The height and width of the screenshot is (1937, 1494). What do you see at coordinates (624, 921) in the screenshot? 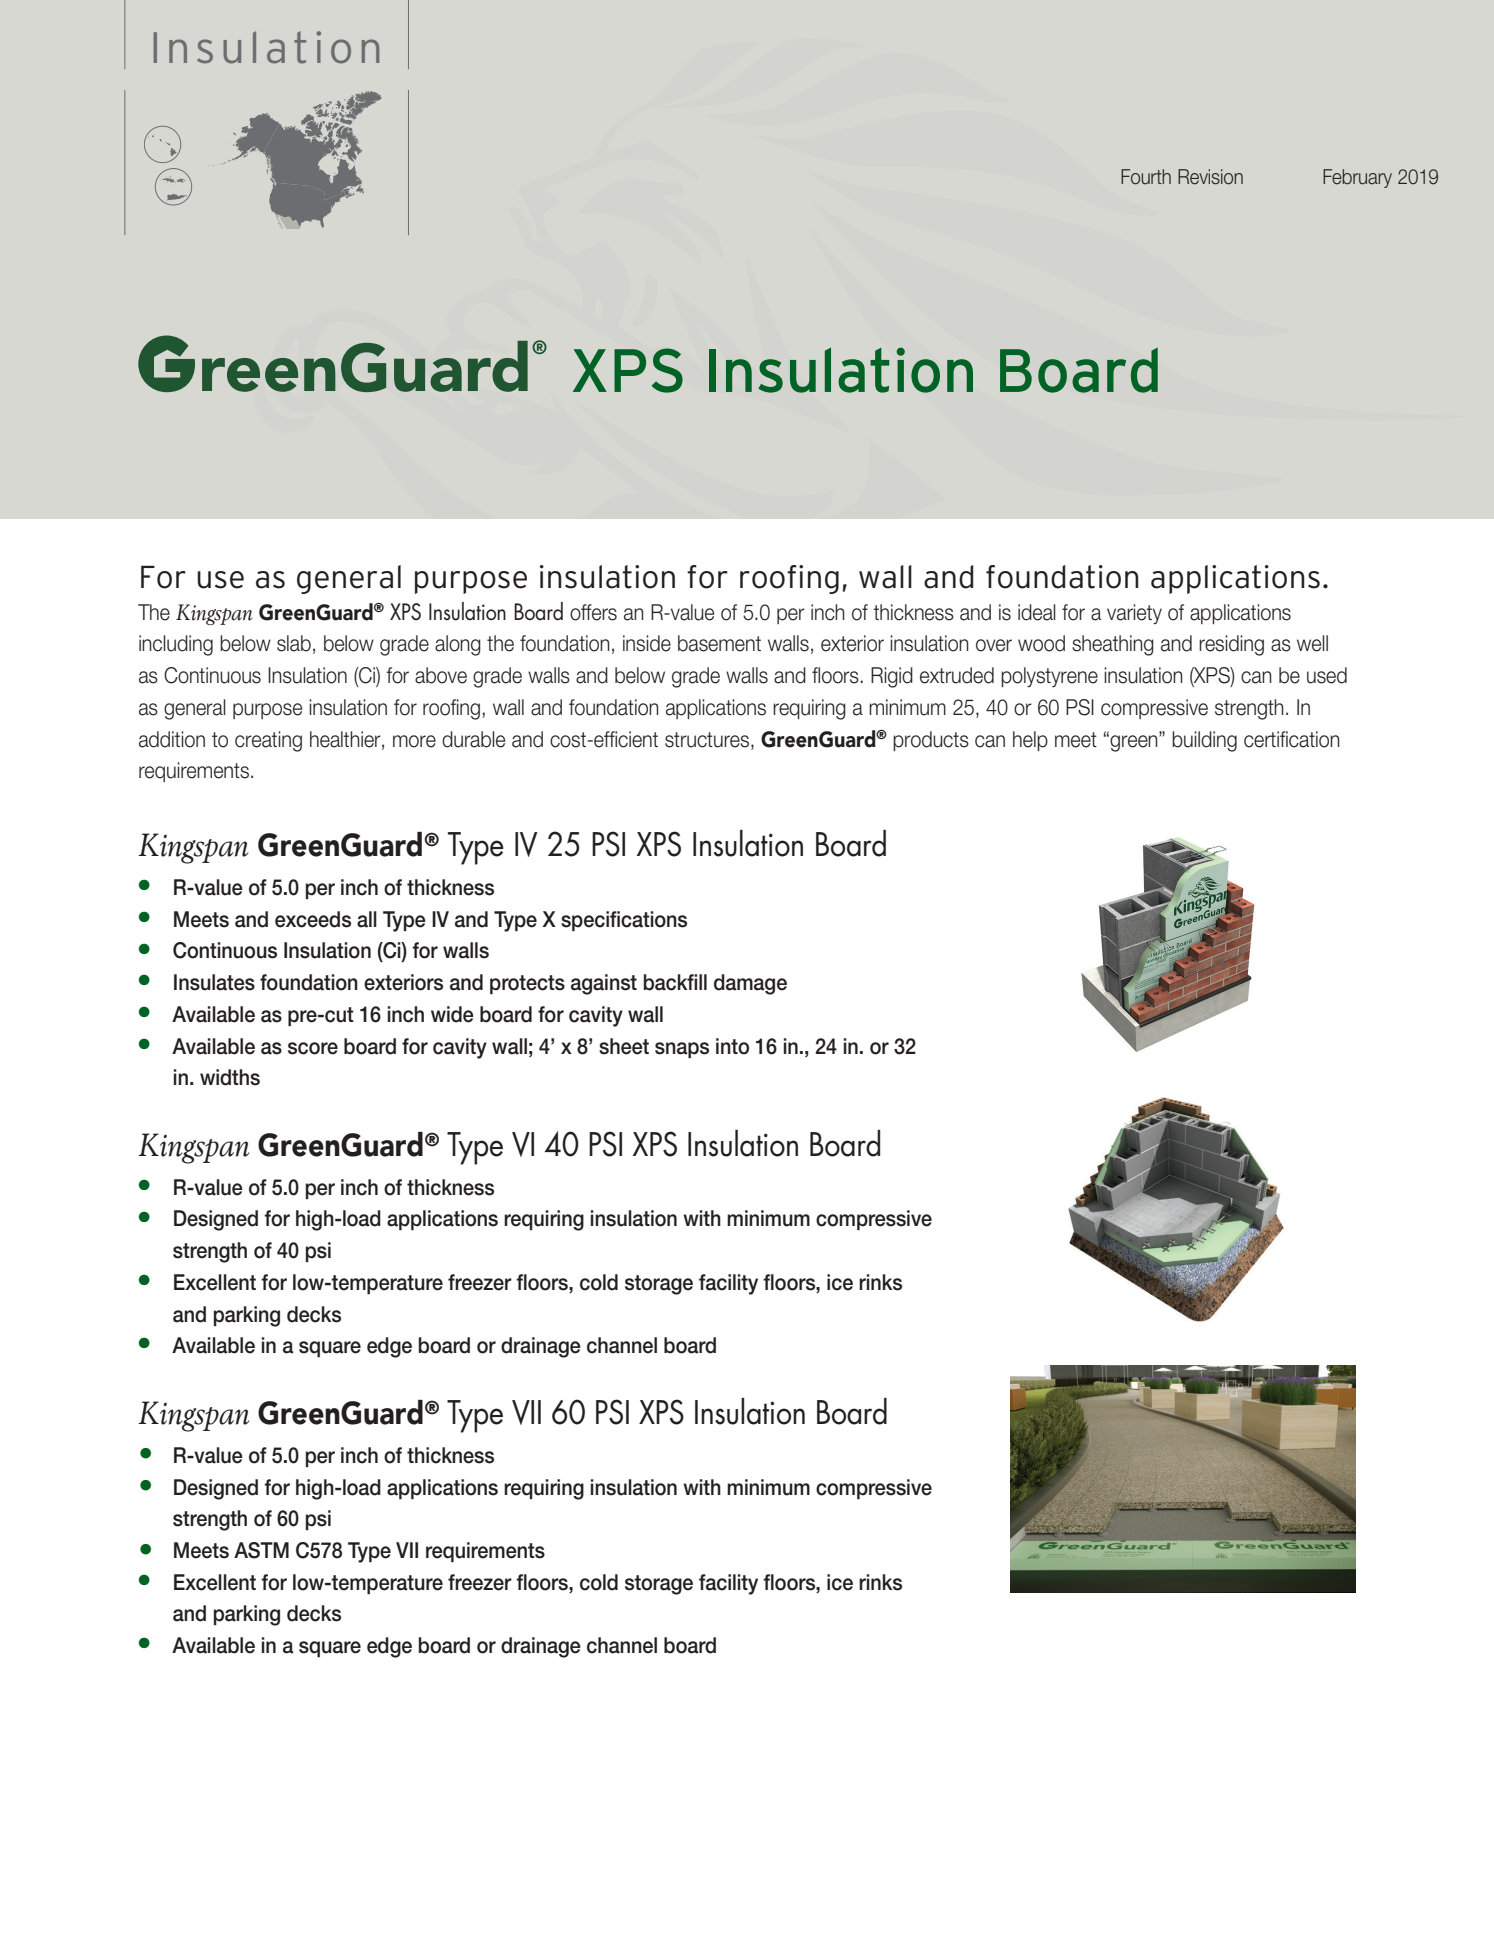
I see `specifications` at bounding box center [624, 921].
